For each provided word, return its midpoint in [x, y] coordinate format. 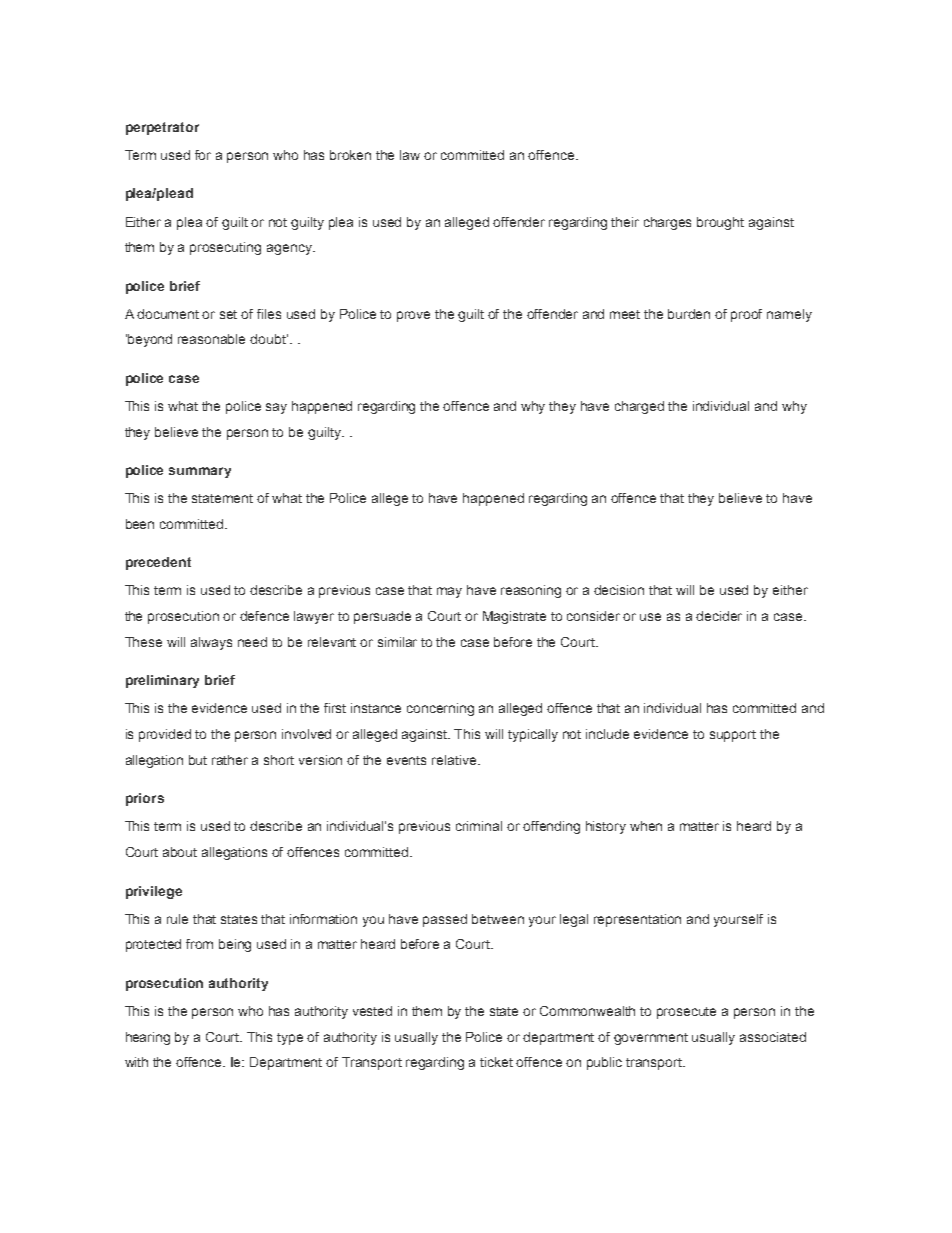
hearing [148, 1038]
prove [413, 316]
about [180, 852]
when [646, 826]
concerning [440, 709]
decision [619, 590]
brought [720, 223]
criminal [479, 826]
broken [350, 155]
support [733, 736]
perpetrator [162, 128]
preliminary [162, 681]
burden [689, 314]
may [449, 592]
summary [200, 472]
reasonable [211, 339]
